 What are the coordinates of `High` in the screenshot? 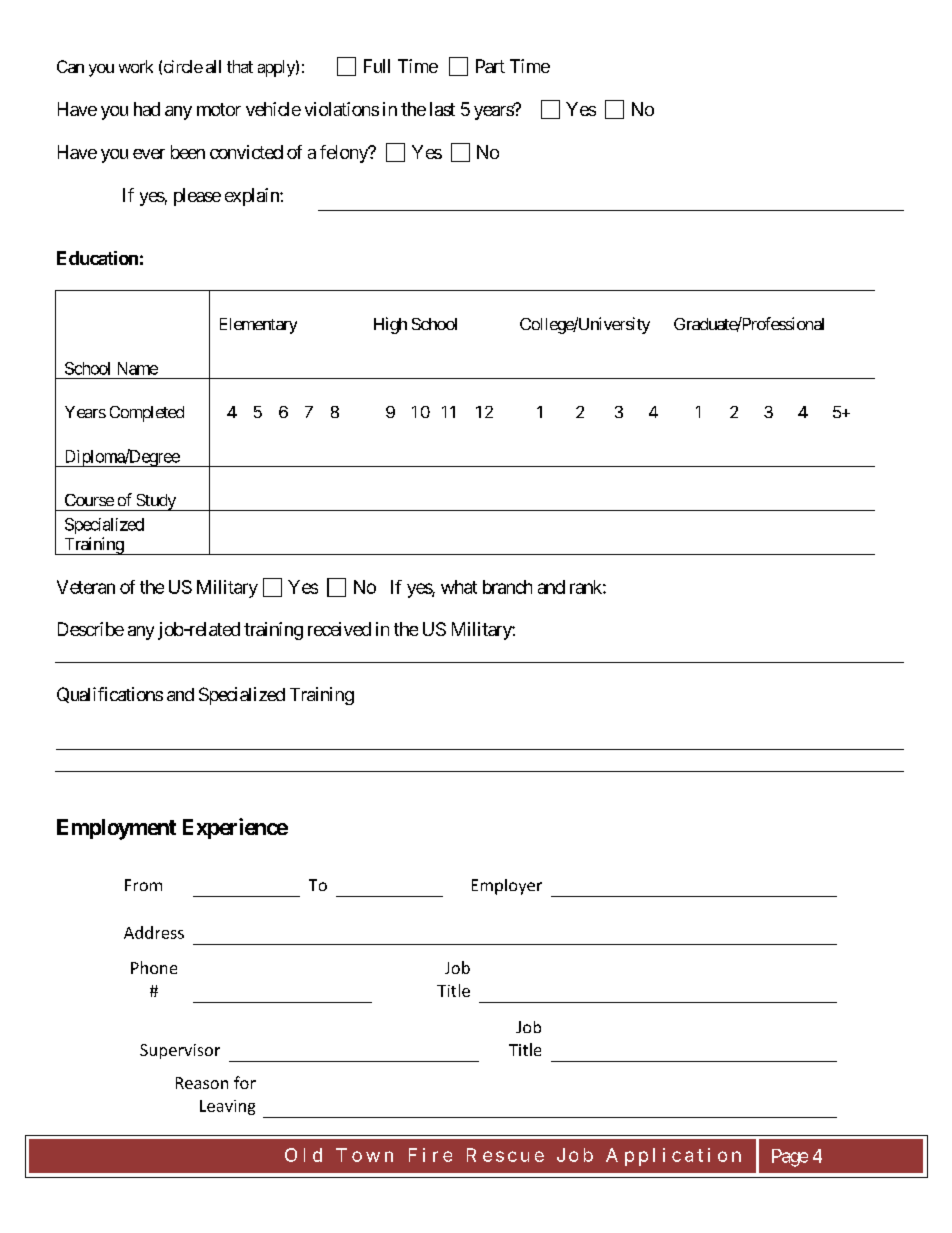 It's located at (390, 325).
